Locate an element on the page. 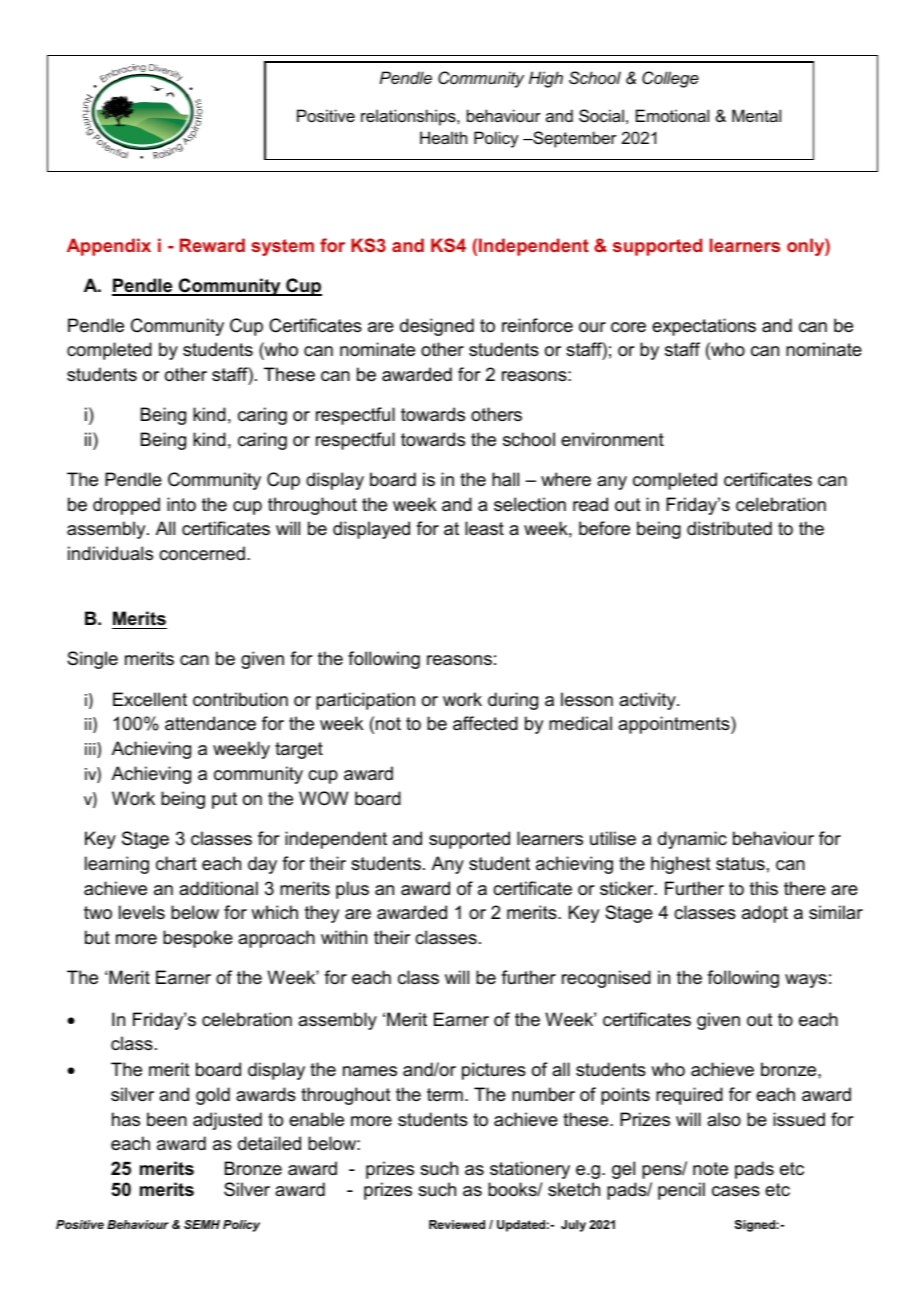 This image has width=924, height=1308. Reviewed is located at coordinates (457, 1224).
